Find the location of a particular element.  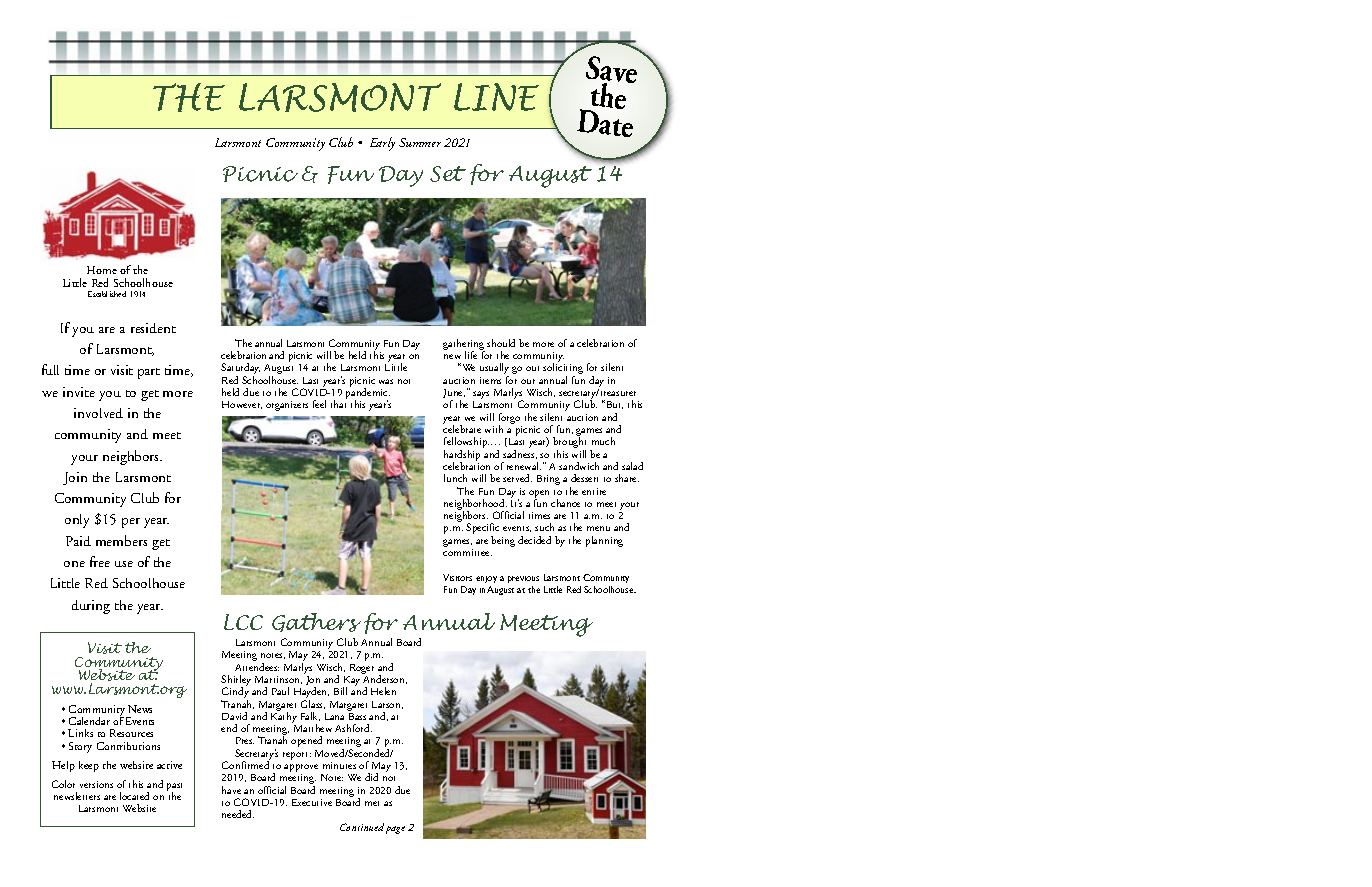

Early is located at coordinates (382, 144).
